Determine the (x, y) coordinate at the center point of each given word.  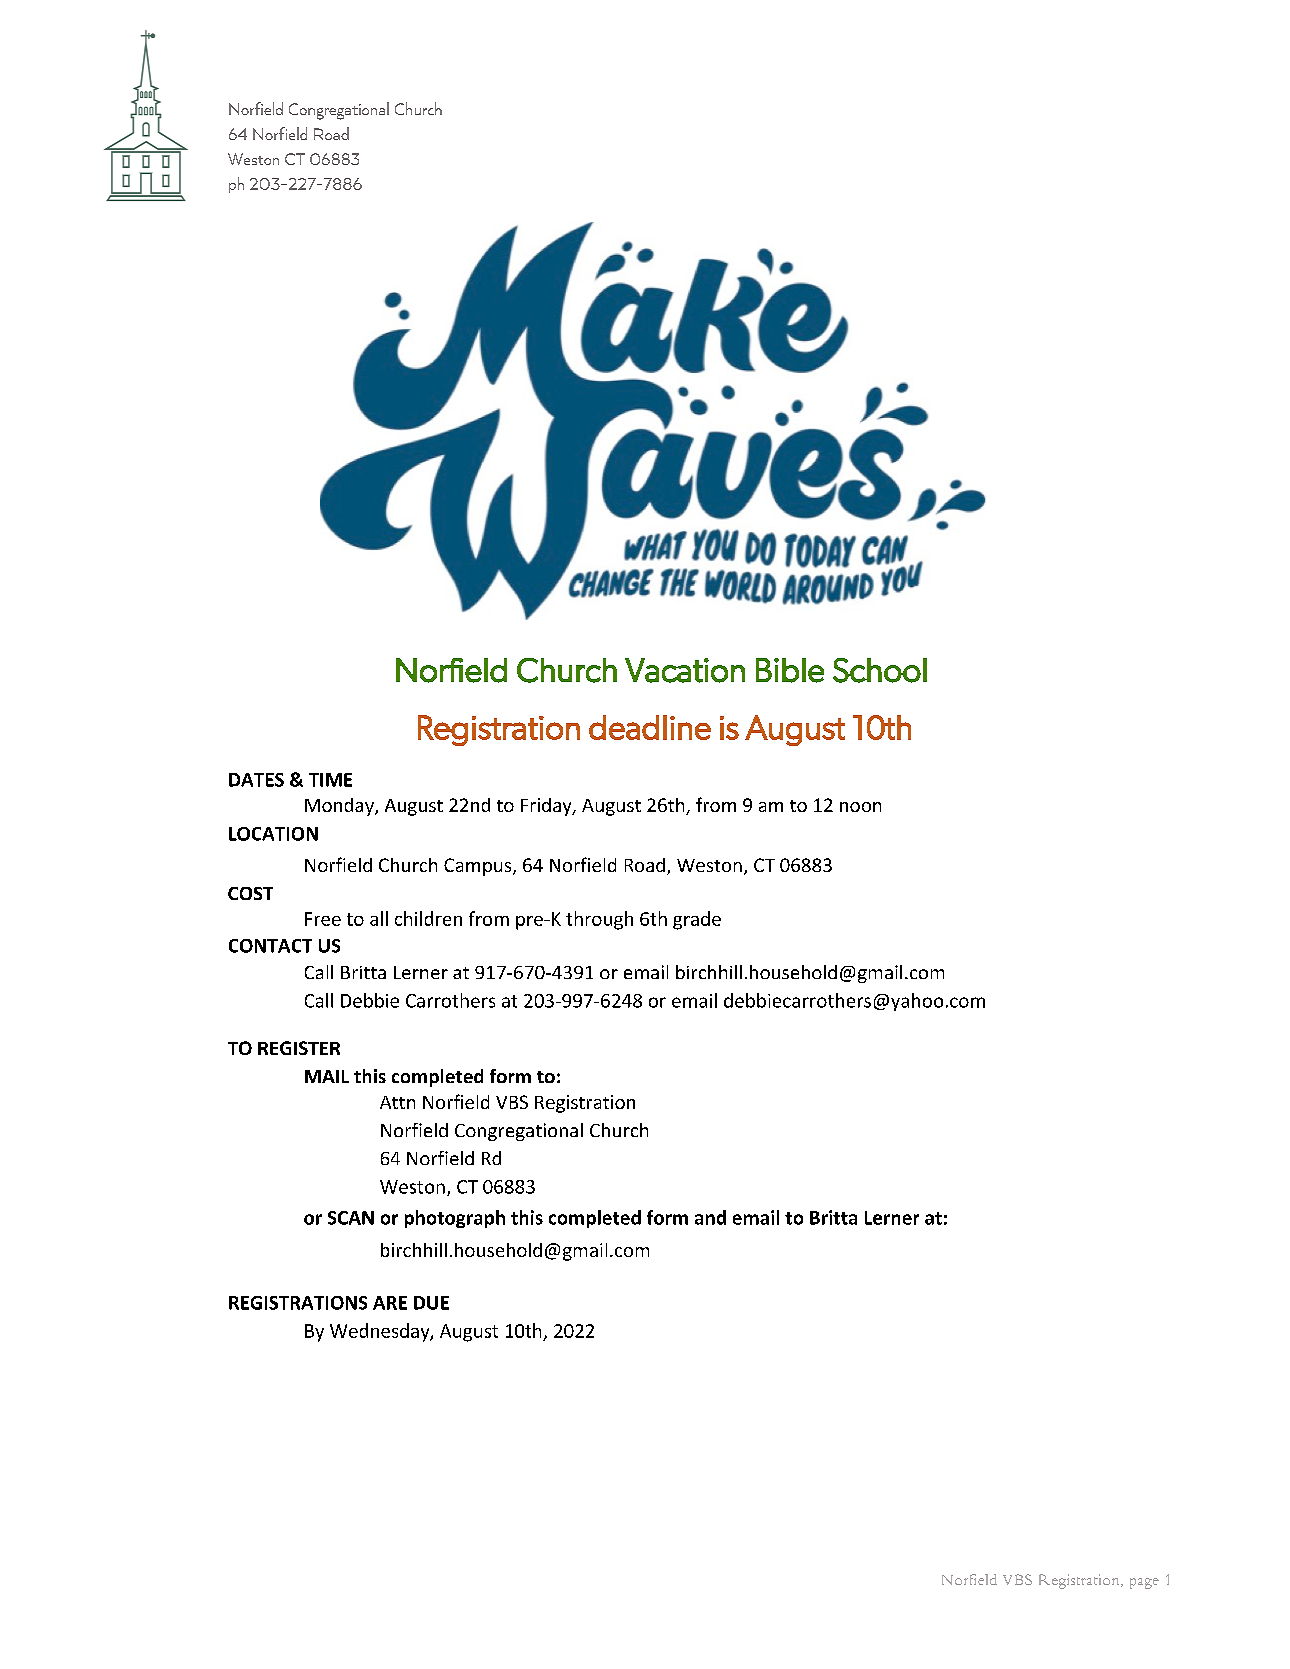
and (710, 1217)
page (1144, 1583)
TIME (330, 780)
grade (697, 920)
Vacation (685, 670)
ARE (390, 1303)
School (880, 670)
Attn (397, 1102)
